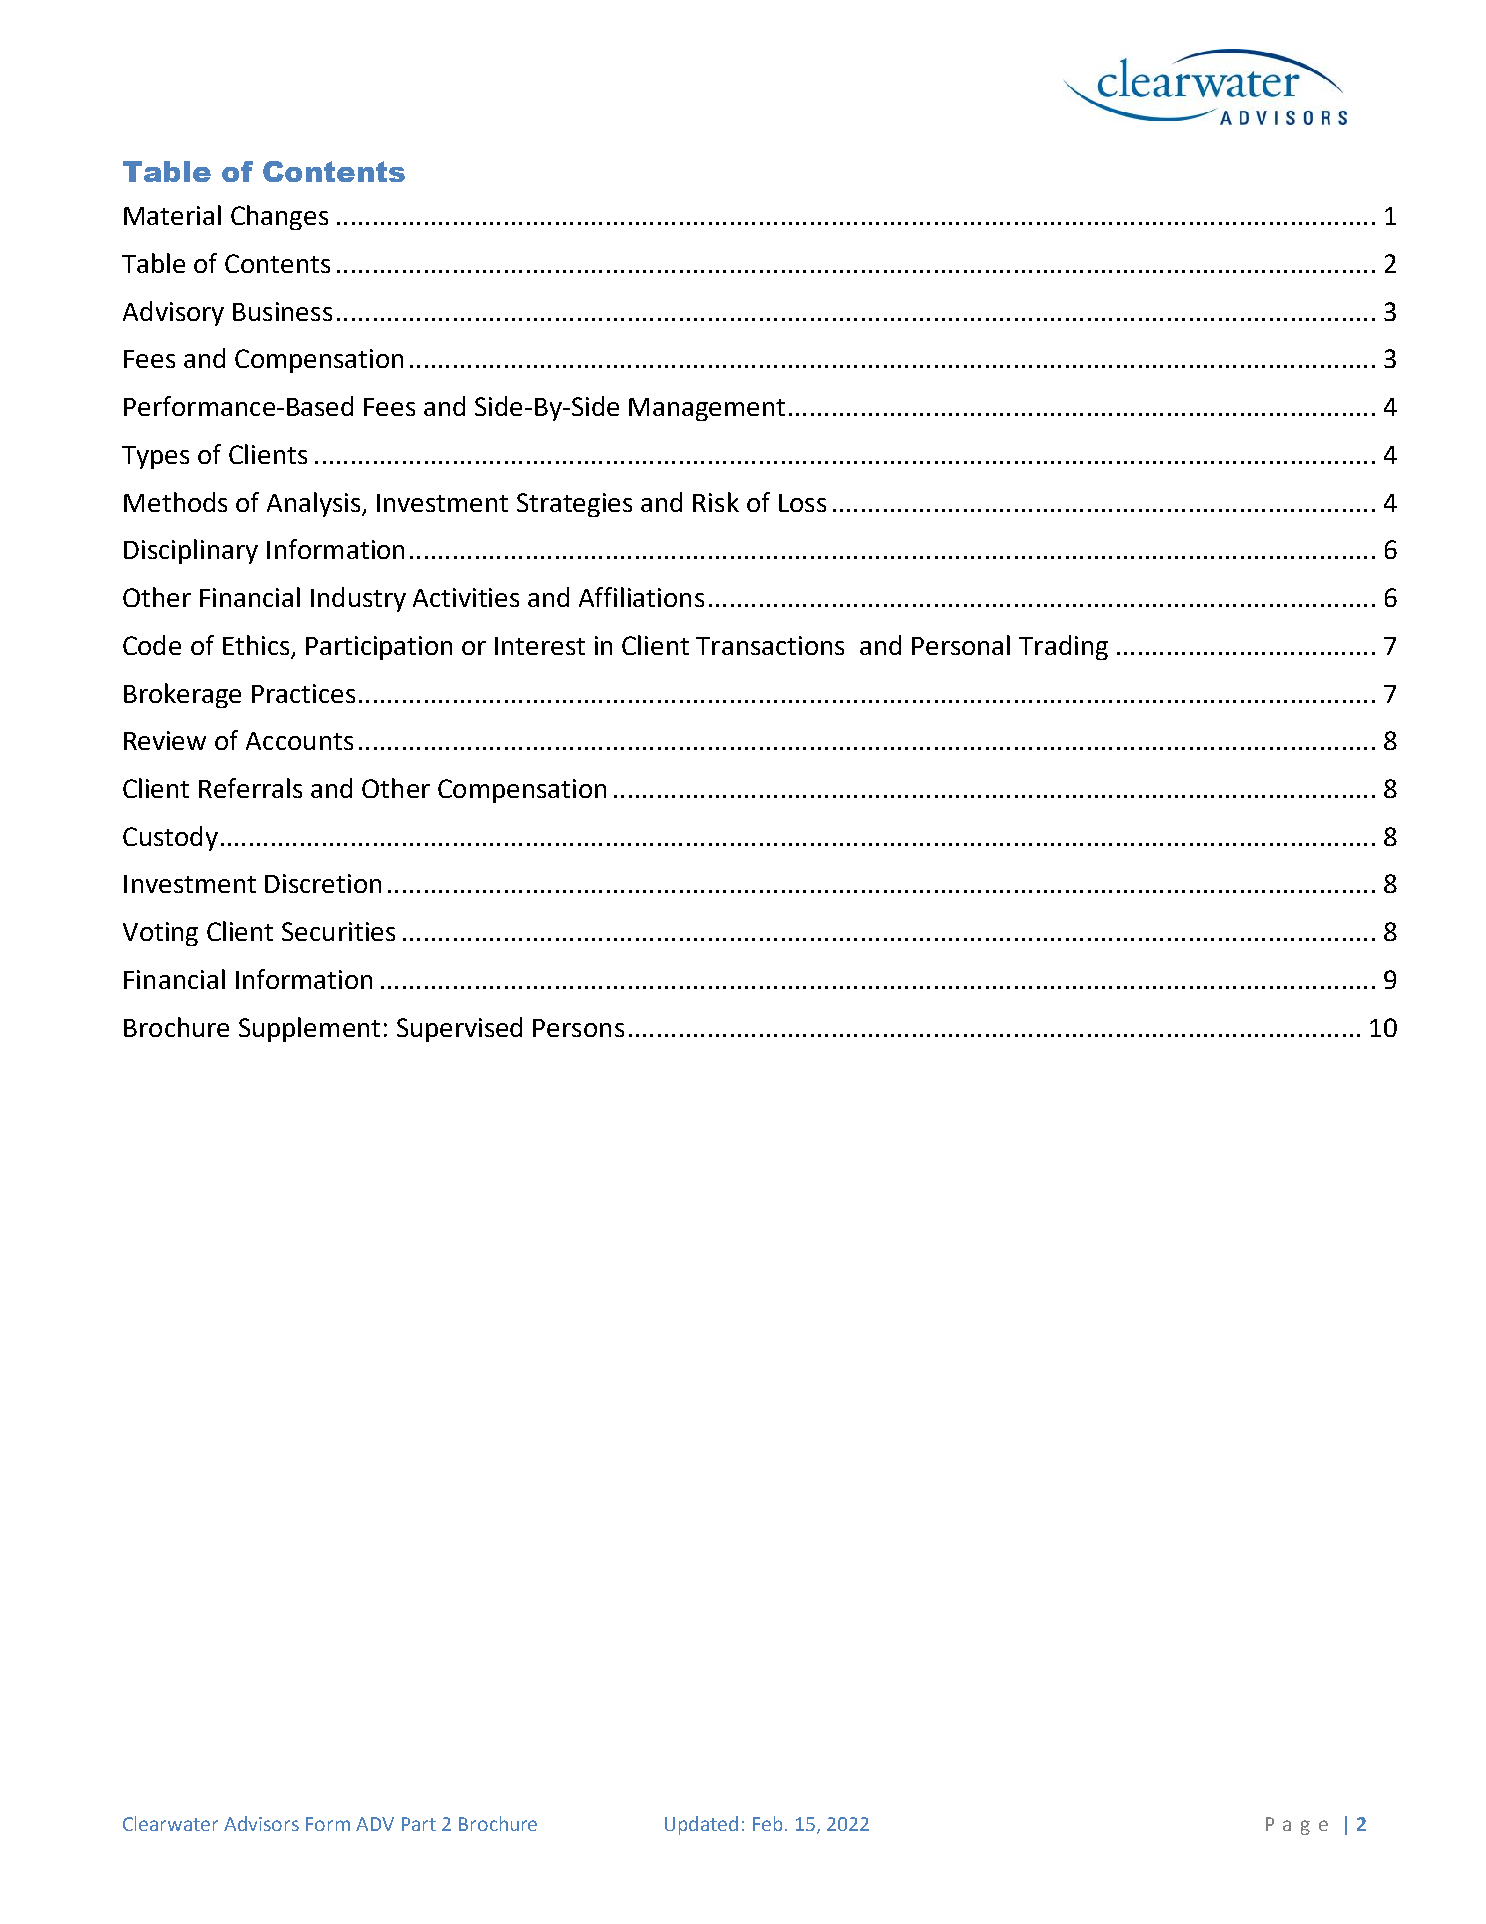 This page has width=1486, height=1924. What do you see at coordinates (540, 646) in the page?
I see `Interest` at bounding box center [540, 646].
